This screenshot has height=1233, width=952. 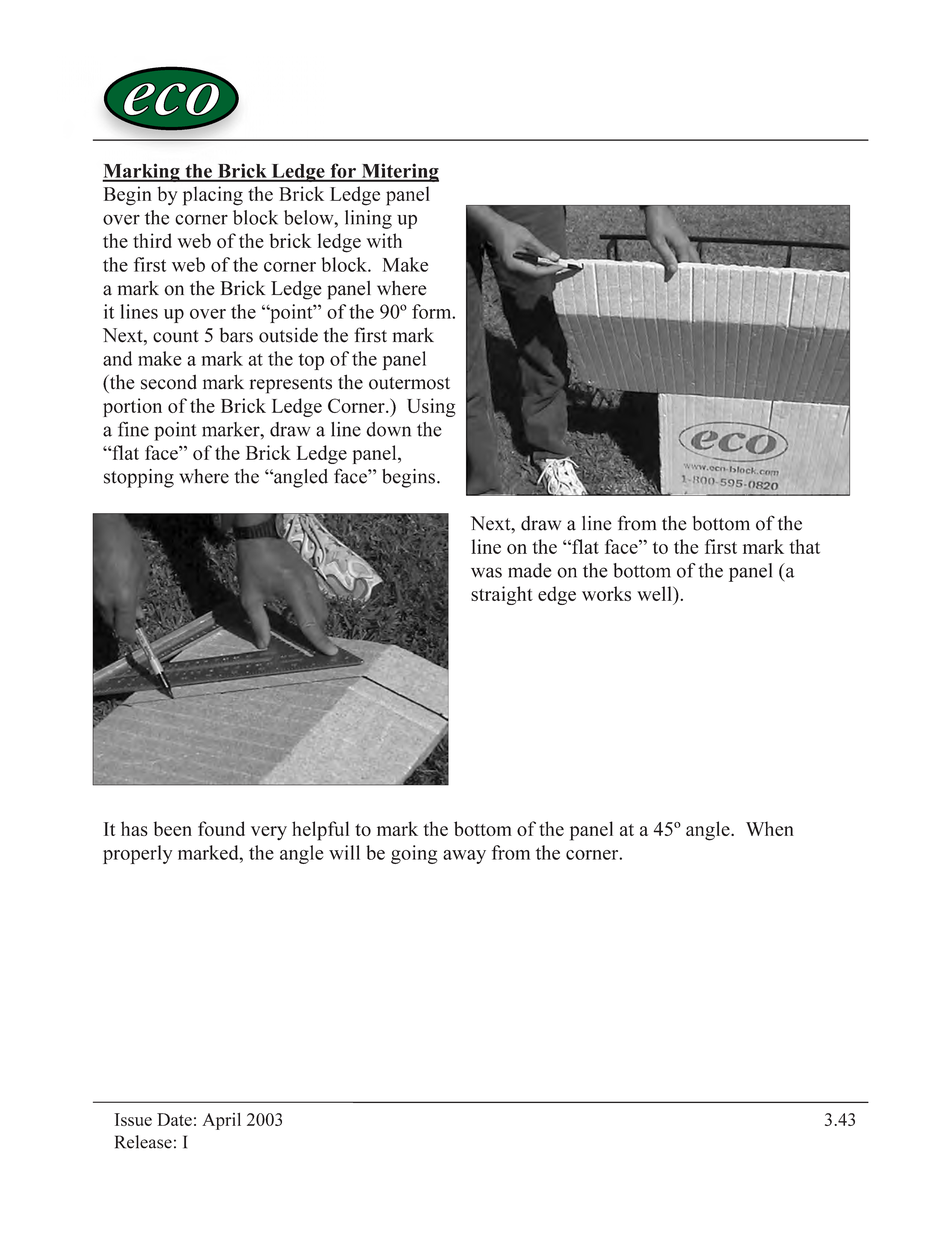 What do you see at coordinates (384, 240) in the screenshot?
I see `with` at bounding box center [384, 240].
